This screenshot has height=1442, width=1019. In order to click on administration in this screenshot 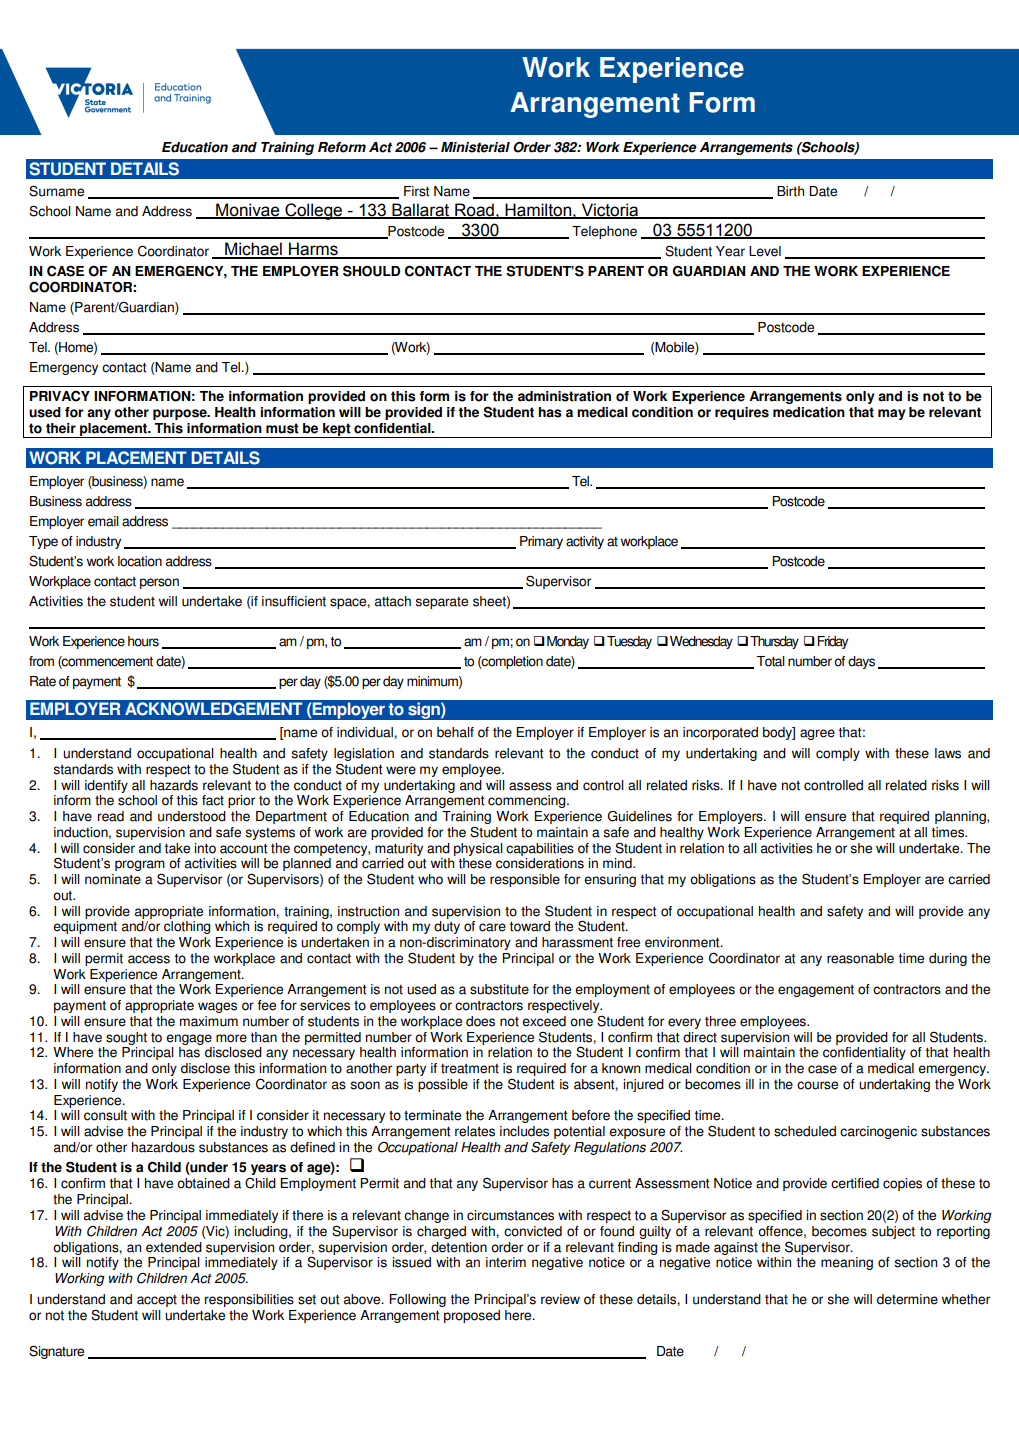, I will do `click(564, 396)`.
